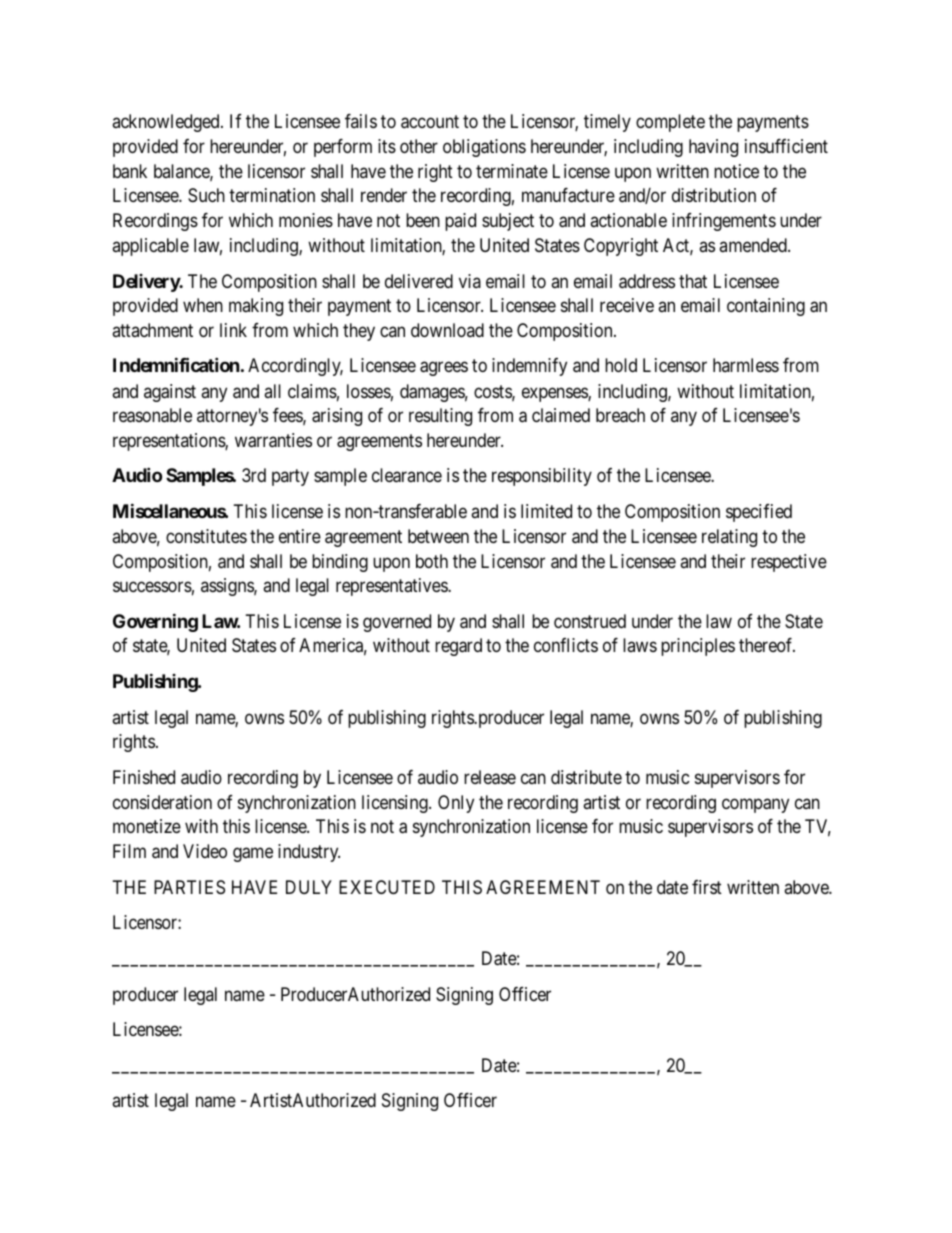  Describe the element at coordinates (387, 887) in the document. I see `EXECUTED` at that location.
